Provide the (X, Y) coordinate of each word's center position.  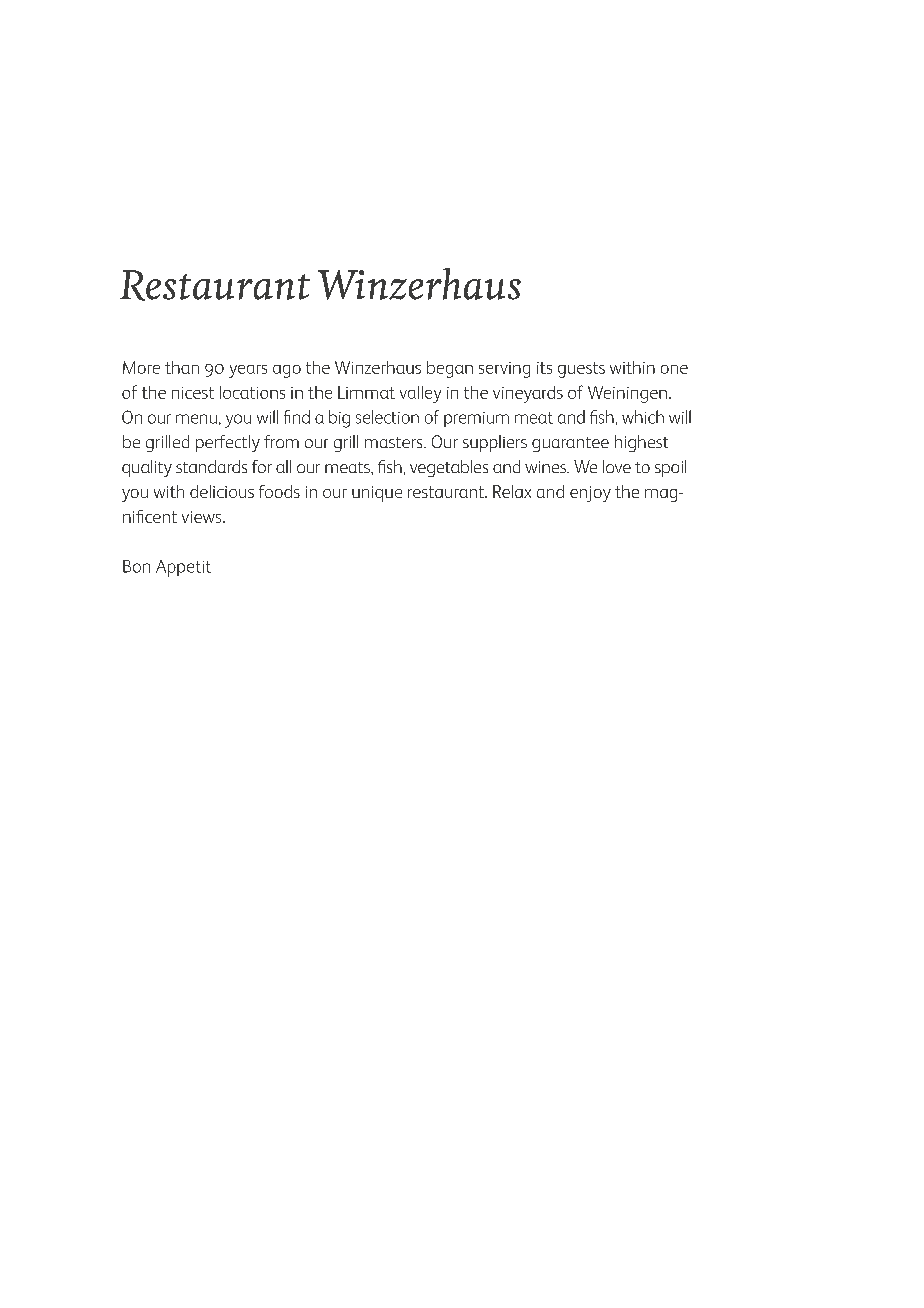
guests (581, 370)
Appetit (183, 568)
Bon (136, 566)
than (182, 367)
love (617, 466)
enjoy (590, 494)
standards (211, 466)
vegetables (449, 468)
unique (377, 494)
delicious (222, 491)
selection (387, 417)
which (643, 417)
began (450, 369)
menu (196, 419)
